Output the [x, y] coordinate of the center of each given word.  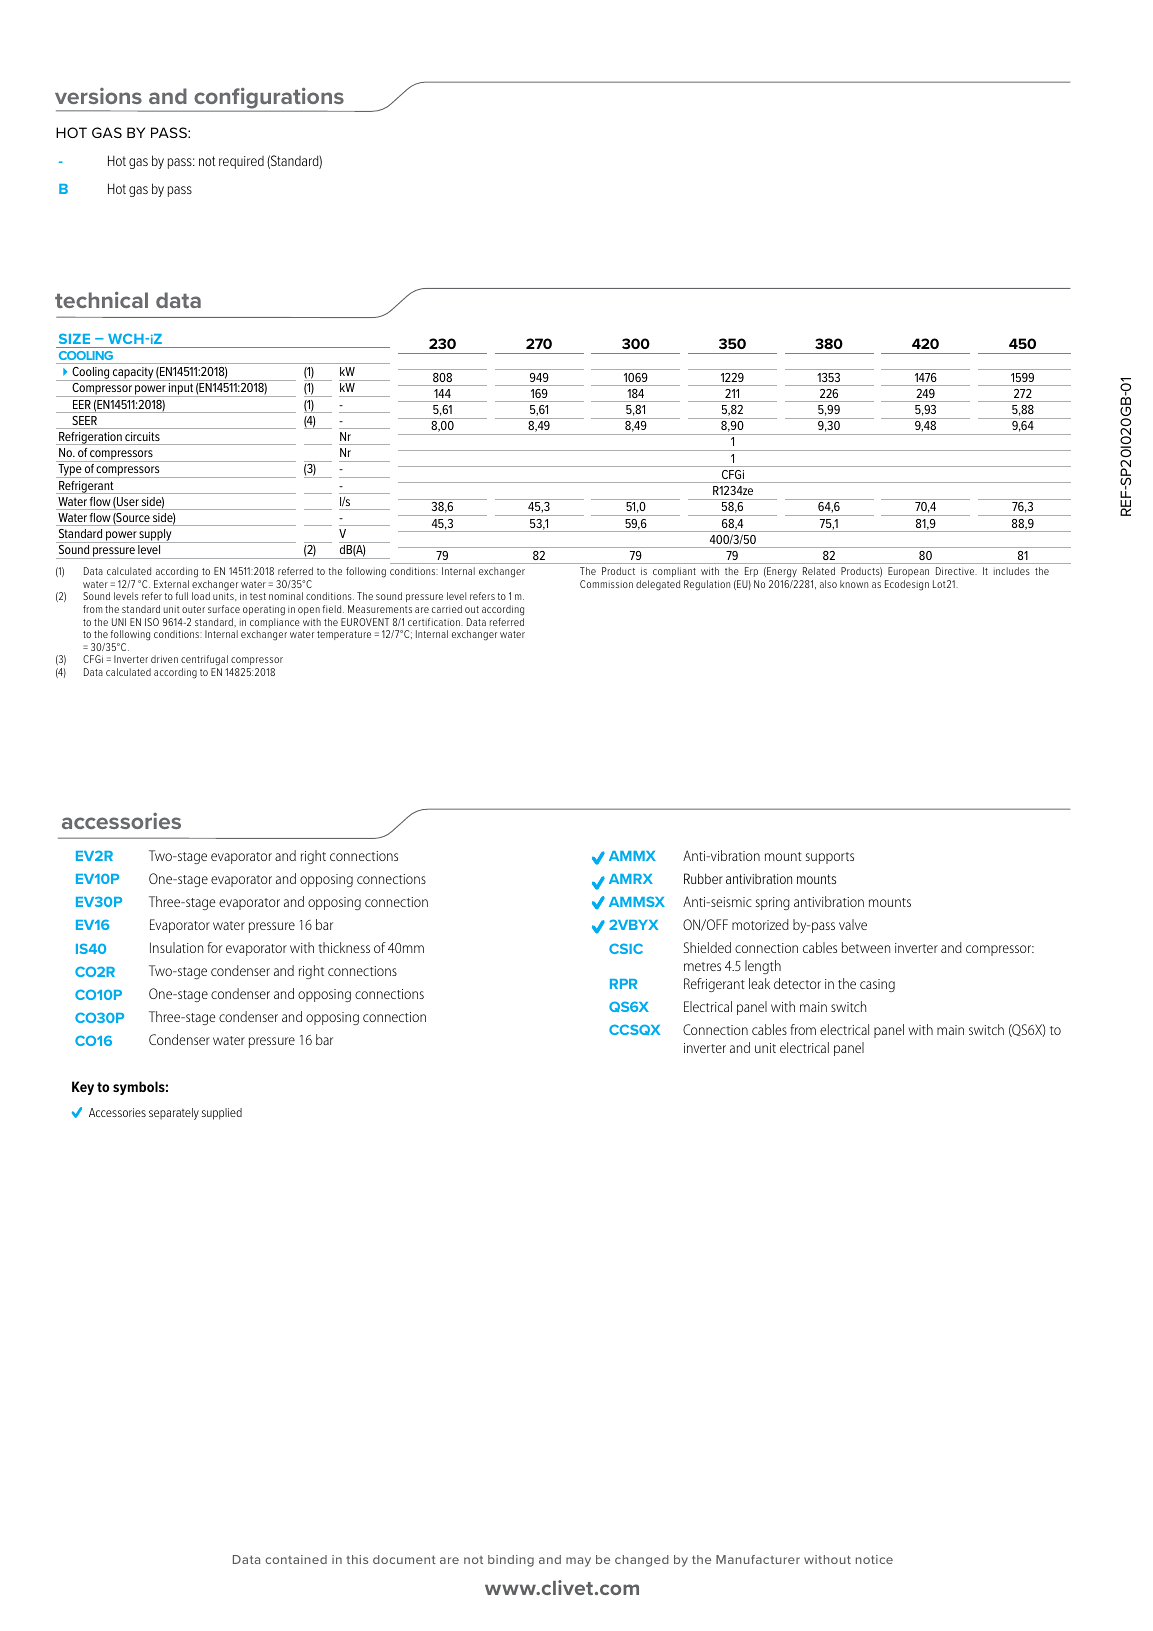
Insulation [176, 947]
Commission [606, 584]
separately [174, 1114]
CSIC [626, 948]
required [241, 162]
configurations [269, 99]
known [854, 584]
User [127, 501]
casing [877, 985]
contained [296, 1559]
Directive [956, 571]
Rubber [703, 878]
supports [829, 858]
